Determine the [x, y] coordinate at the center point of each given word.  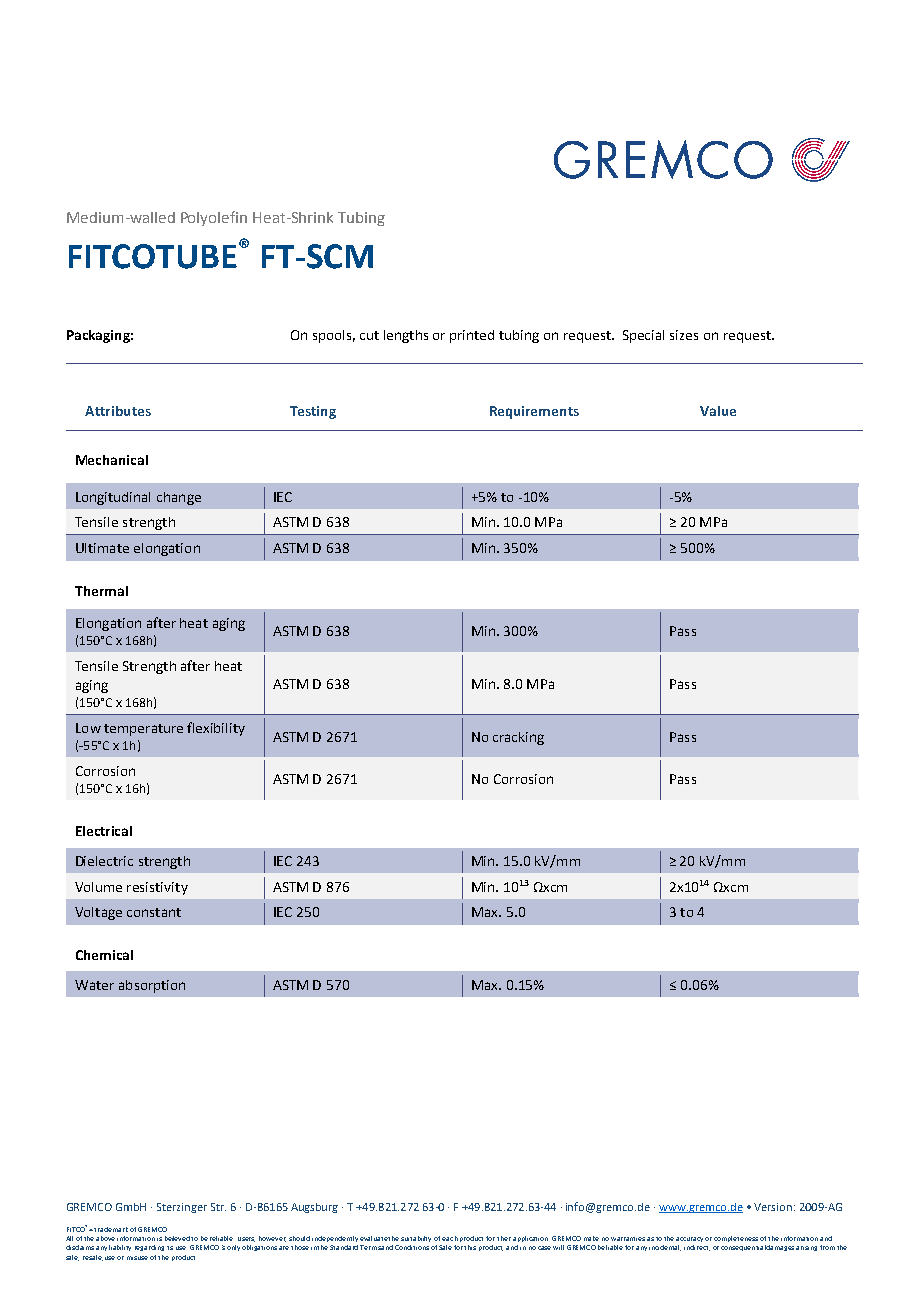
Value [718, 411]
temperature [143, 730]
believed [178, 1238]
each [450, 1238]
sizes [684, 335]
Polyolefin [214, 218]
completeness [736, 1239]
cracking [518, 738]
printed [472, 336]
